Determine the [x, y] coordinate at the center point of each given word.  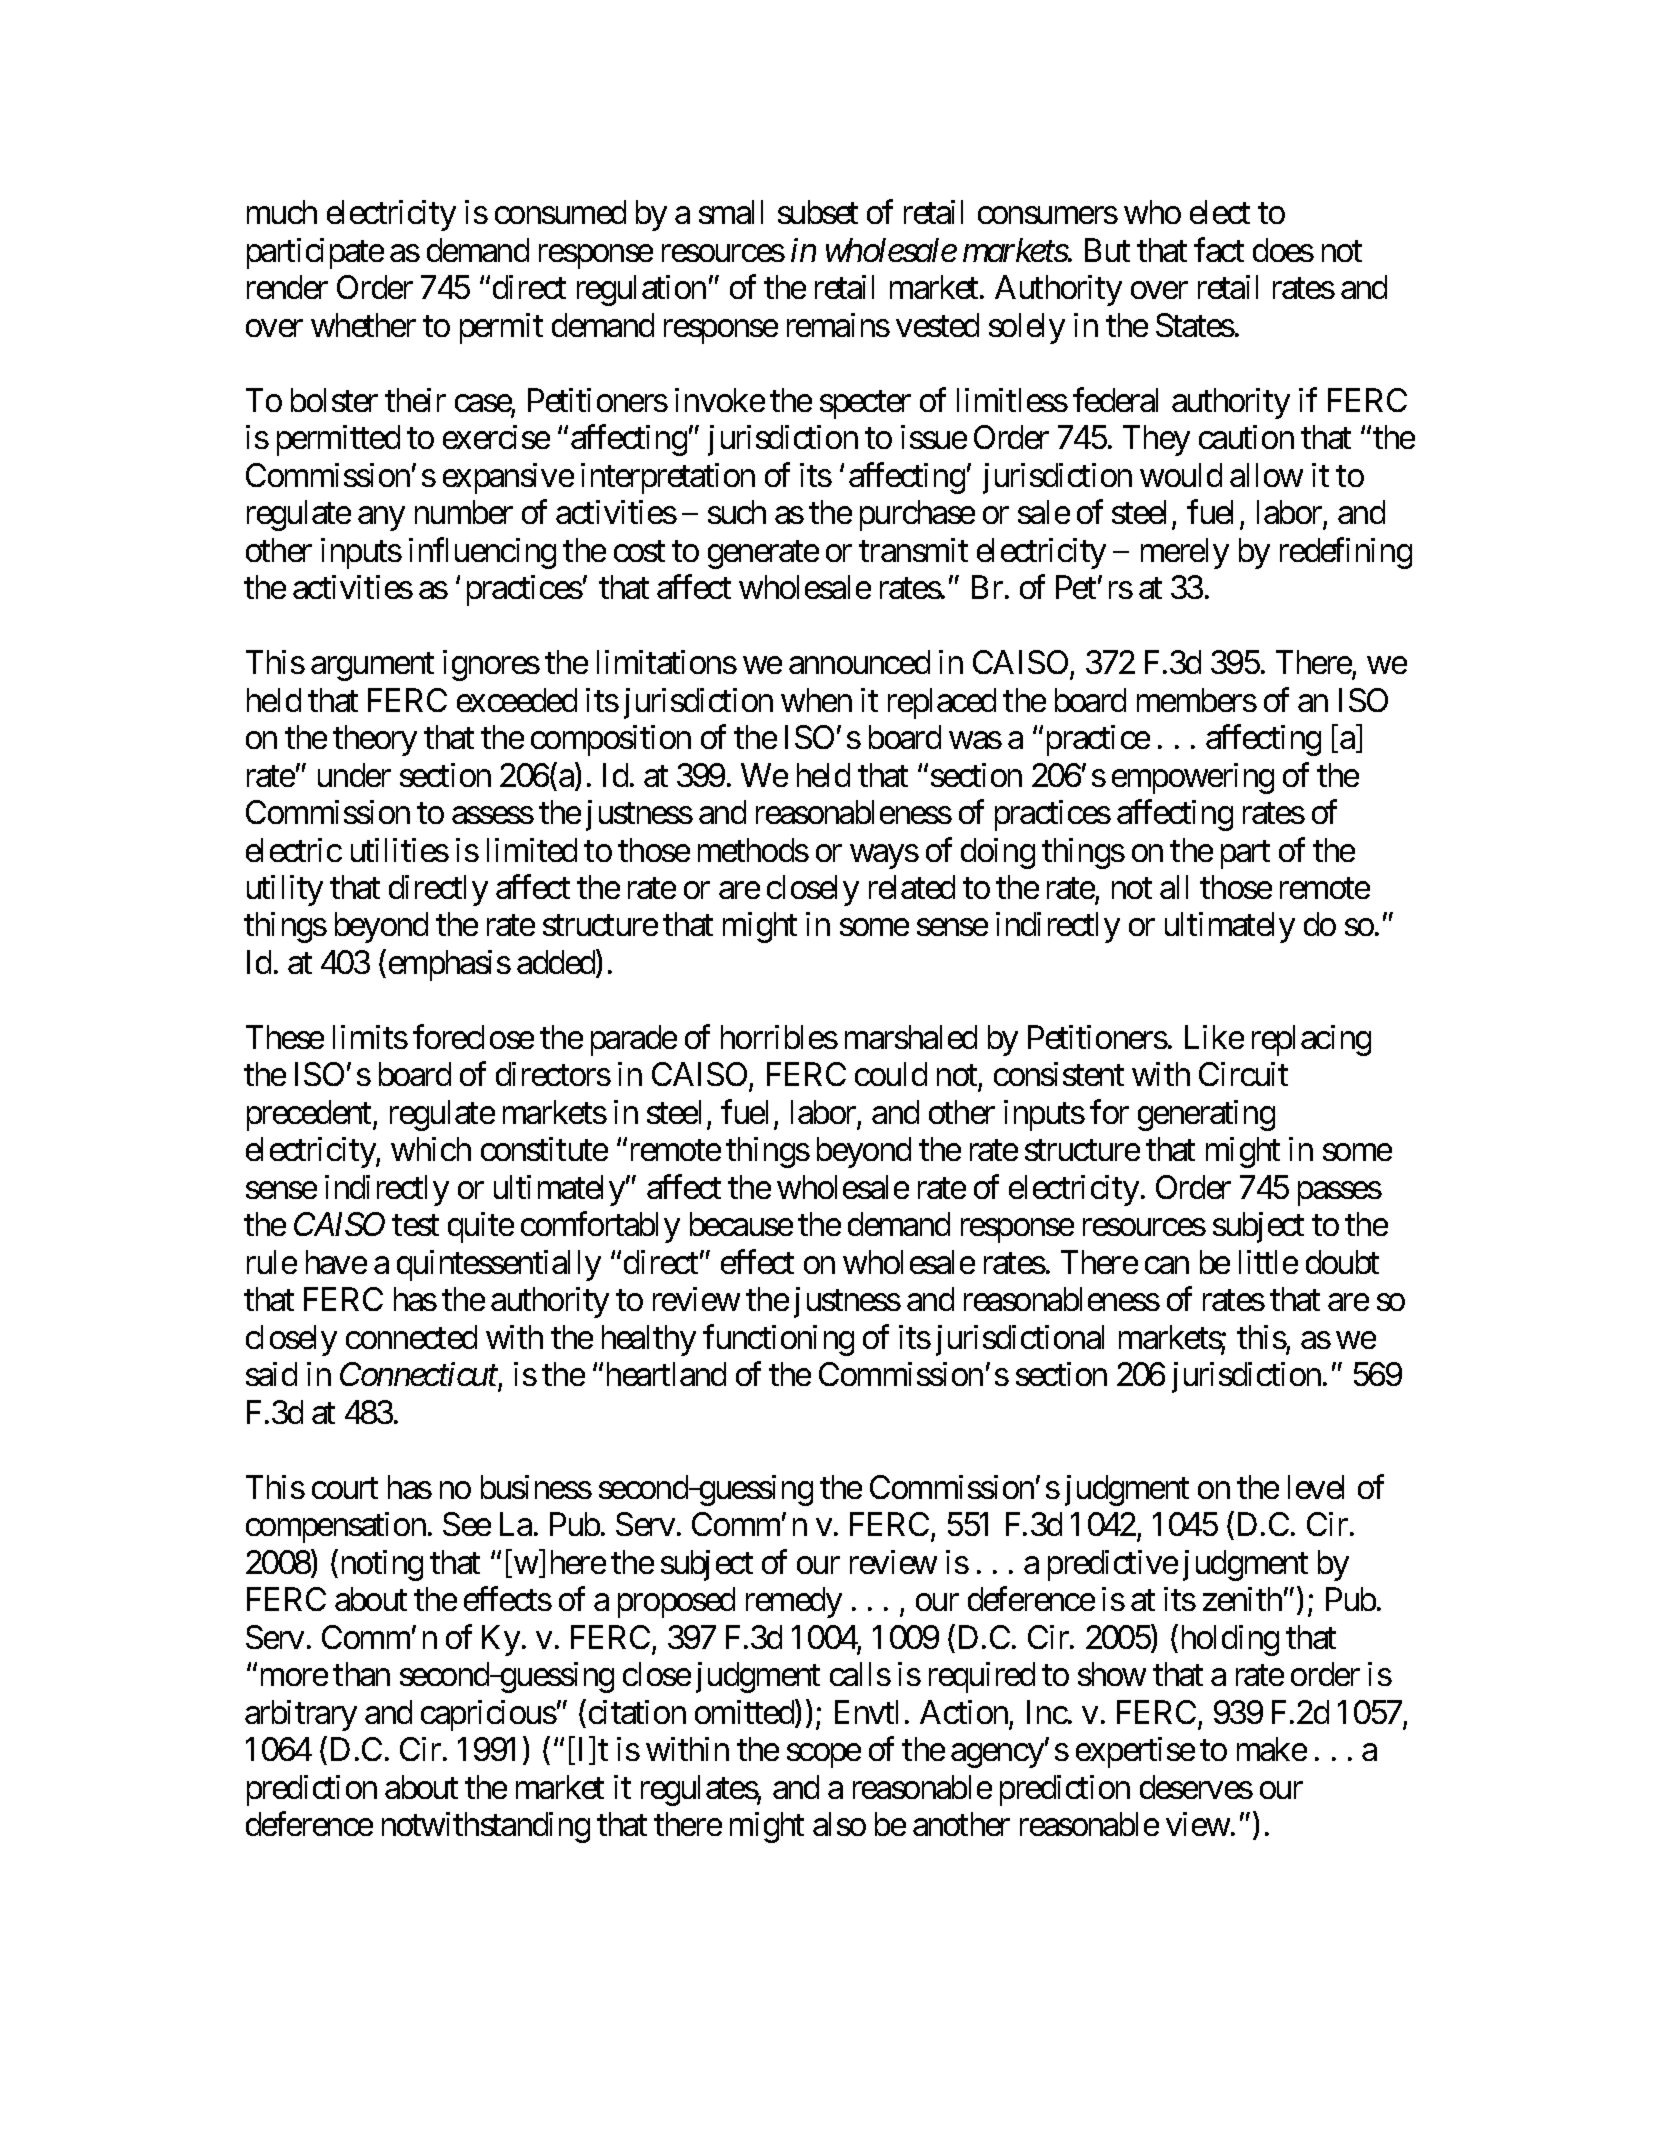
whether [363, 325]
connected [411, 1337]
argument [372, 667]
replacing [1311, 1040]
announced [859, 662]
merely [1185, 553]
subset [818, 212]
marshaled [911, 1037]
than [361, 1674]
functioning [778, 1340]
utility [285, 890]
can [1167, 1265]
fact [1219, 250]
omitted [745, 1713]
